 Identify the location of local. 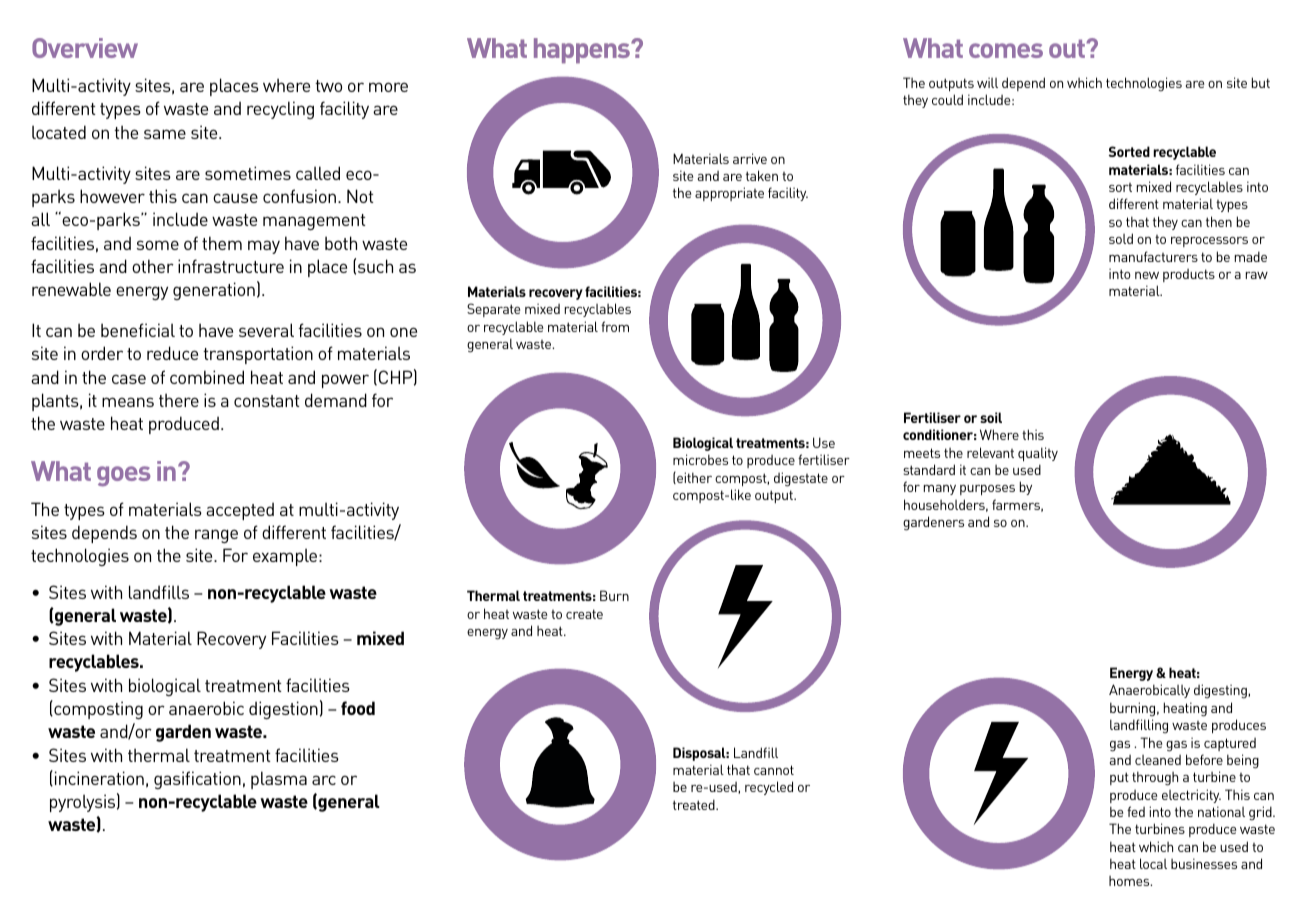
(1153, 863).
